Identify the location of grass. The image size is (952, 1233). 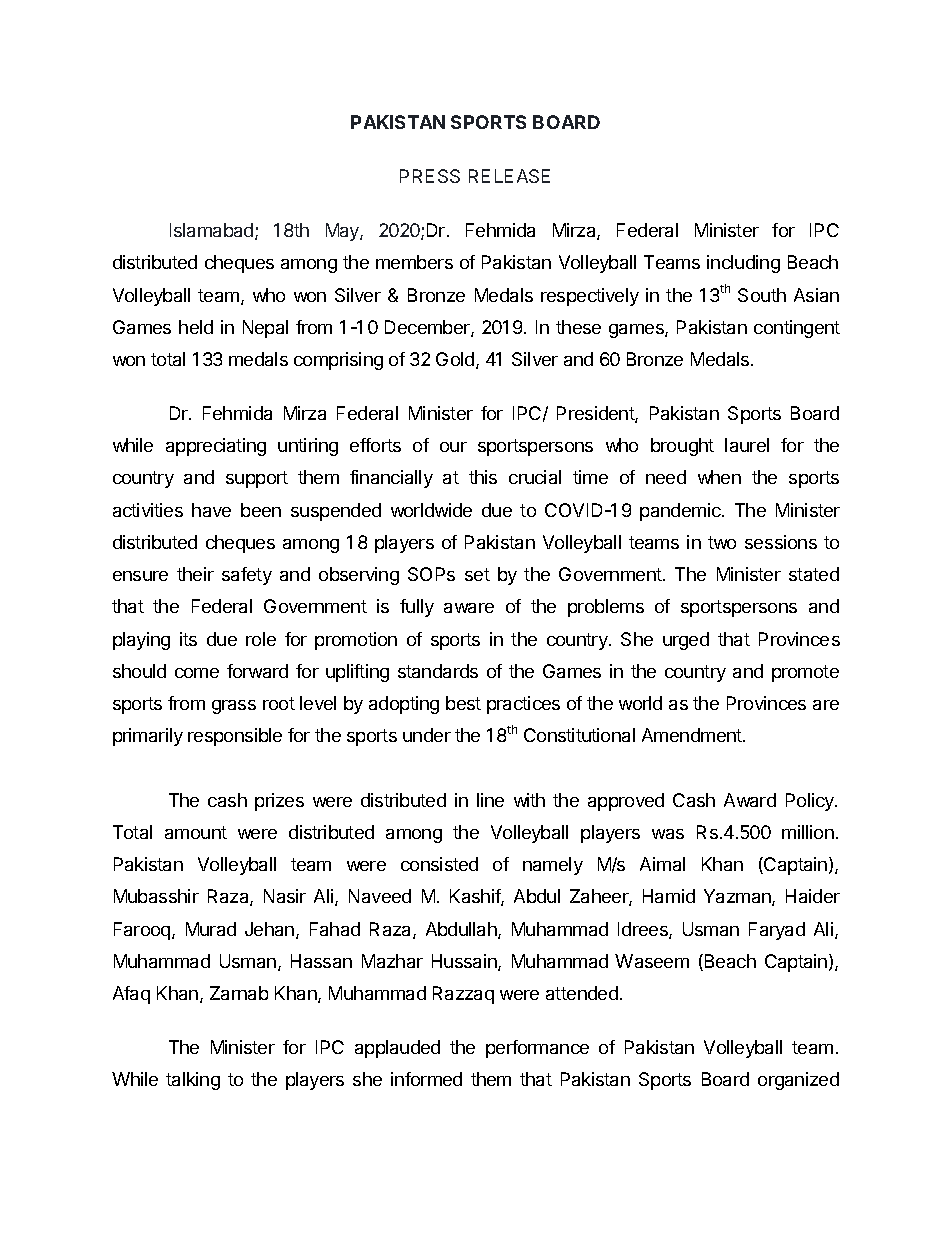
(234, 707).
